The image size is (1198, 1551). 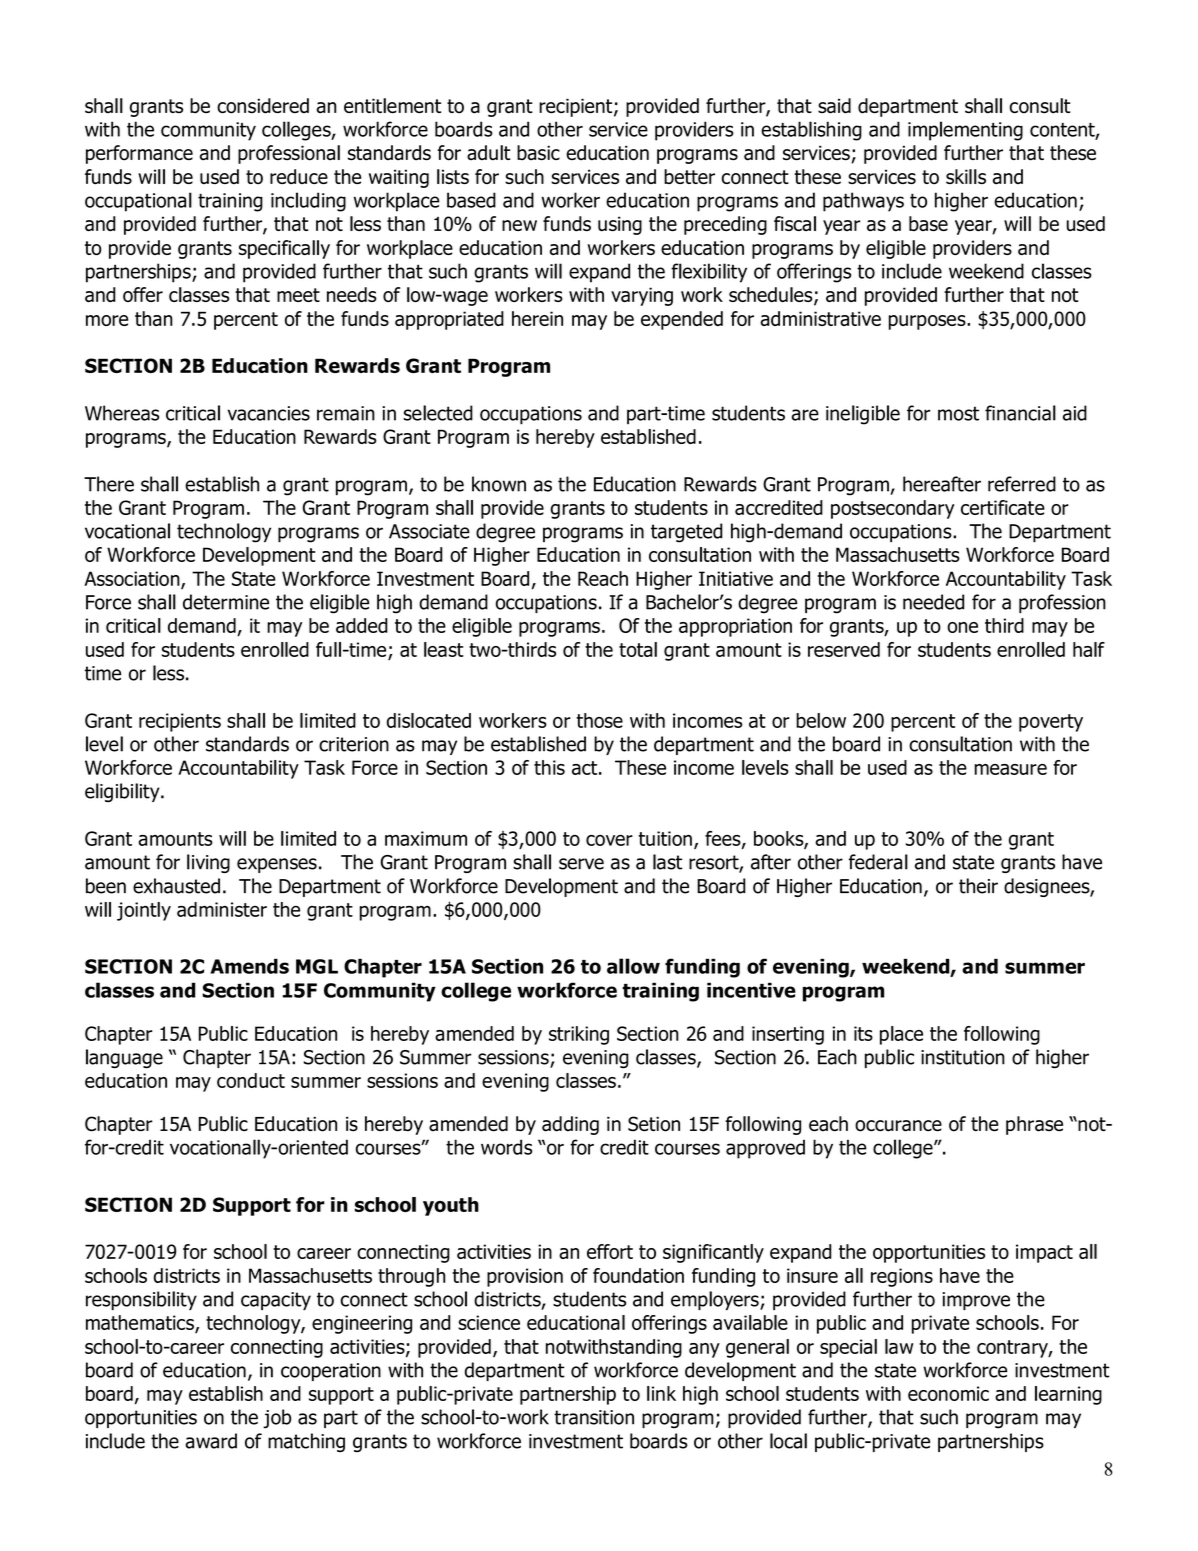 What do you see at coordinates (226, 602) in the screenshot?
I see `determine` at bounding box center [226, 602].
